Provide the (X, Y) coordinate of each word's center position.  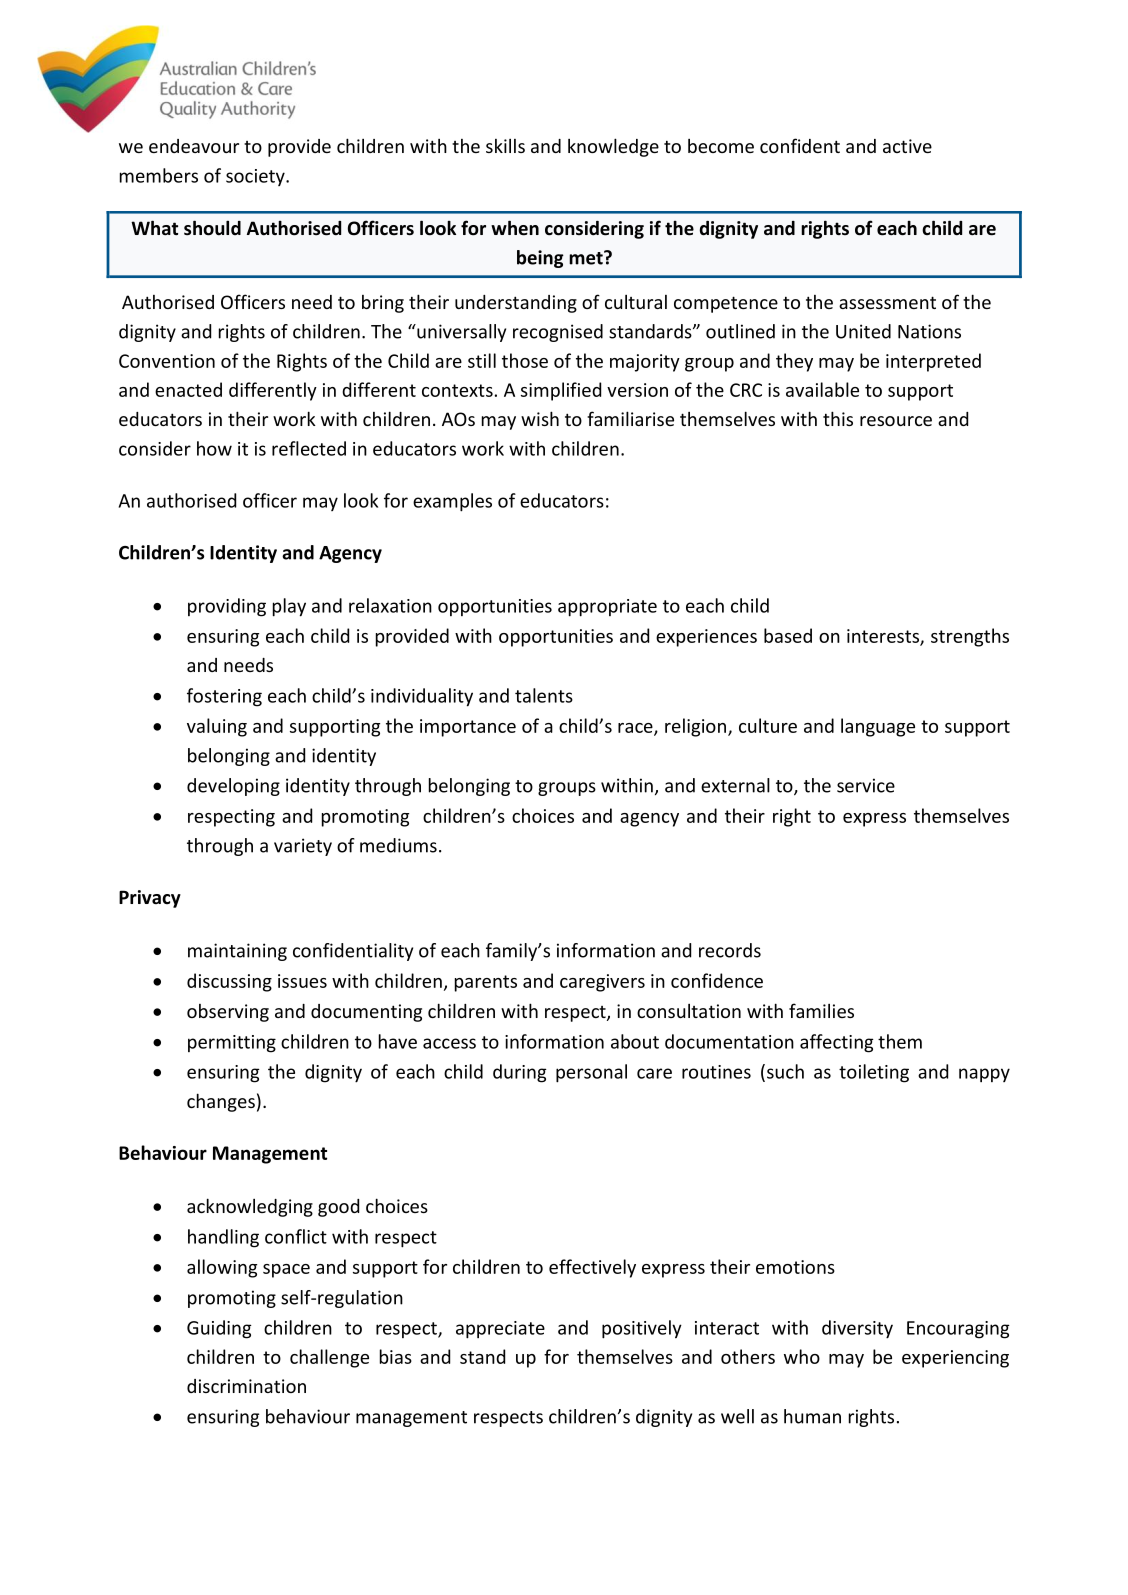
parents (486, 983)
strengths (970, 637)
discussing (229, 982)
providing (227, 607)
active (907, 146)
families (821, 1010)
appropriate (607, 608)
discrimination (246, 1386)
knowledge (613, 147)
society (256, 177)
